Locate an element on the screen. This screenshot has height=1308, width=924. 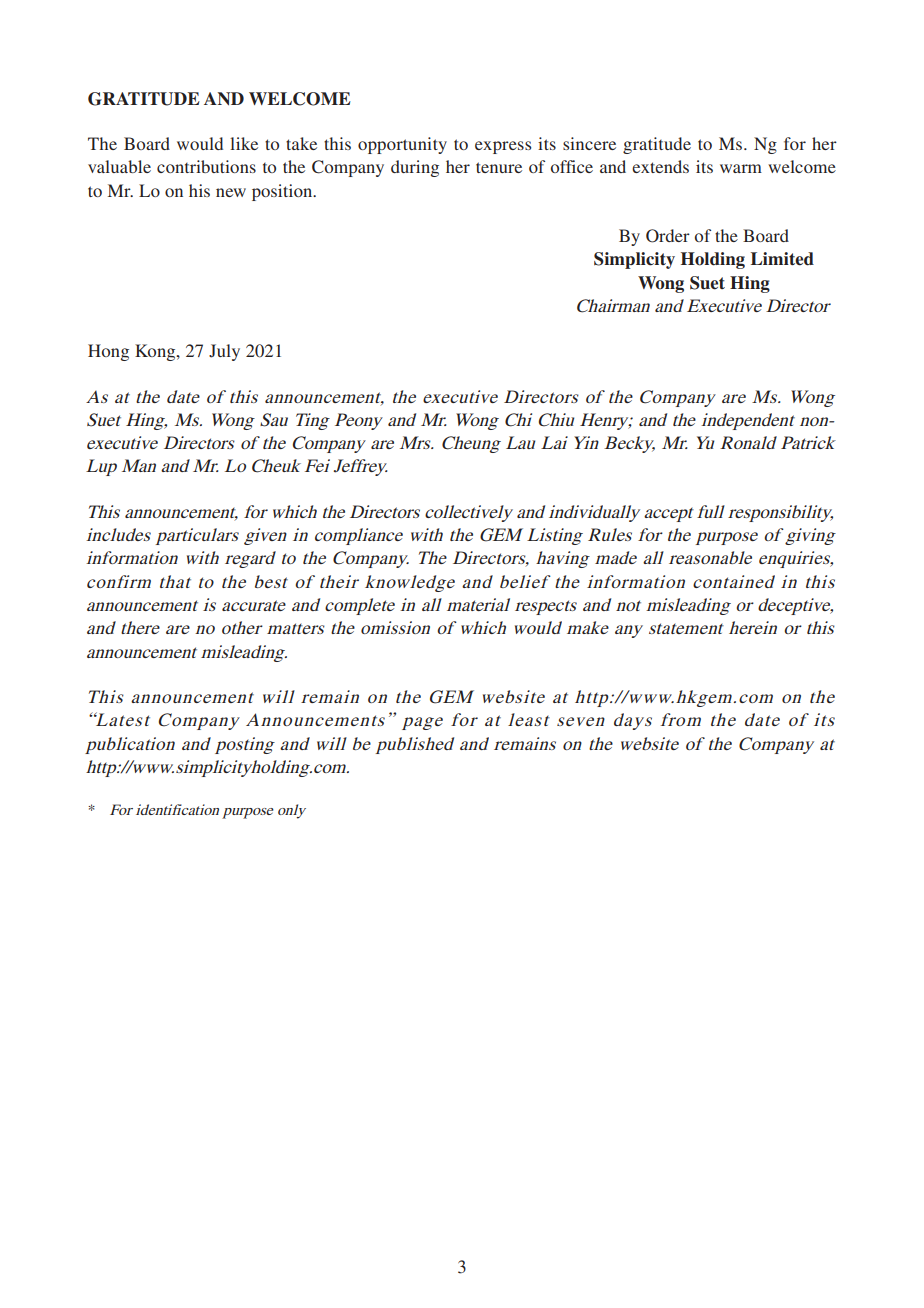
new is located at coordinates (231, 192).
